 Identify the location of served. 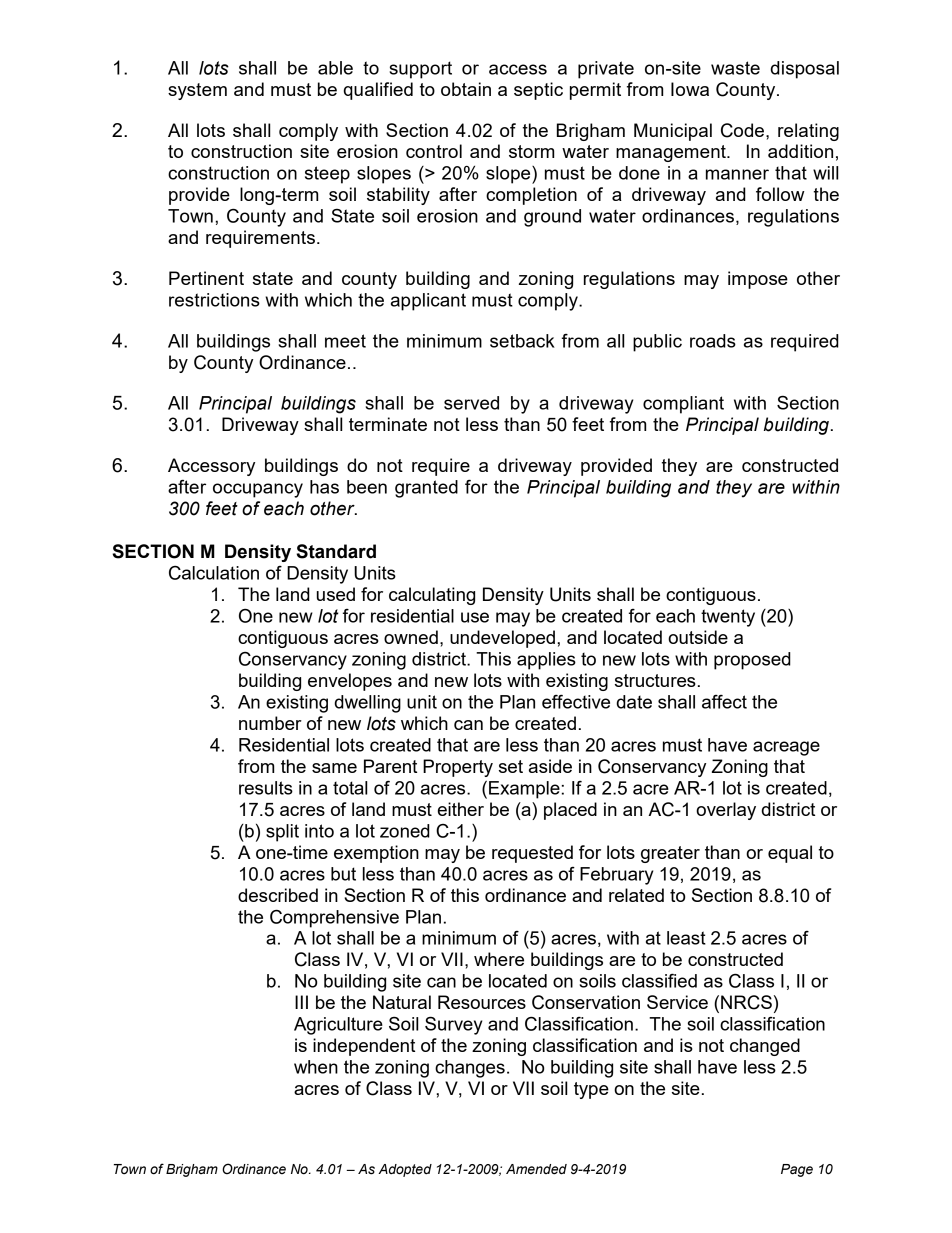
(471, 403).
